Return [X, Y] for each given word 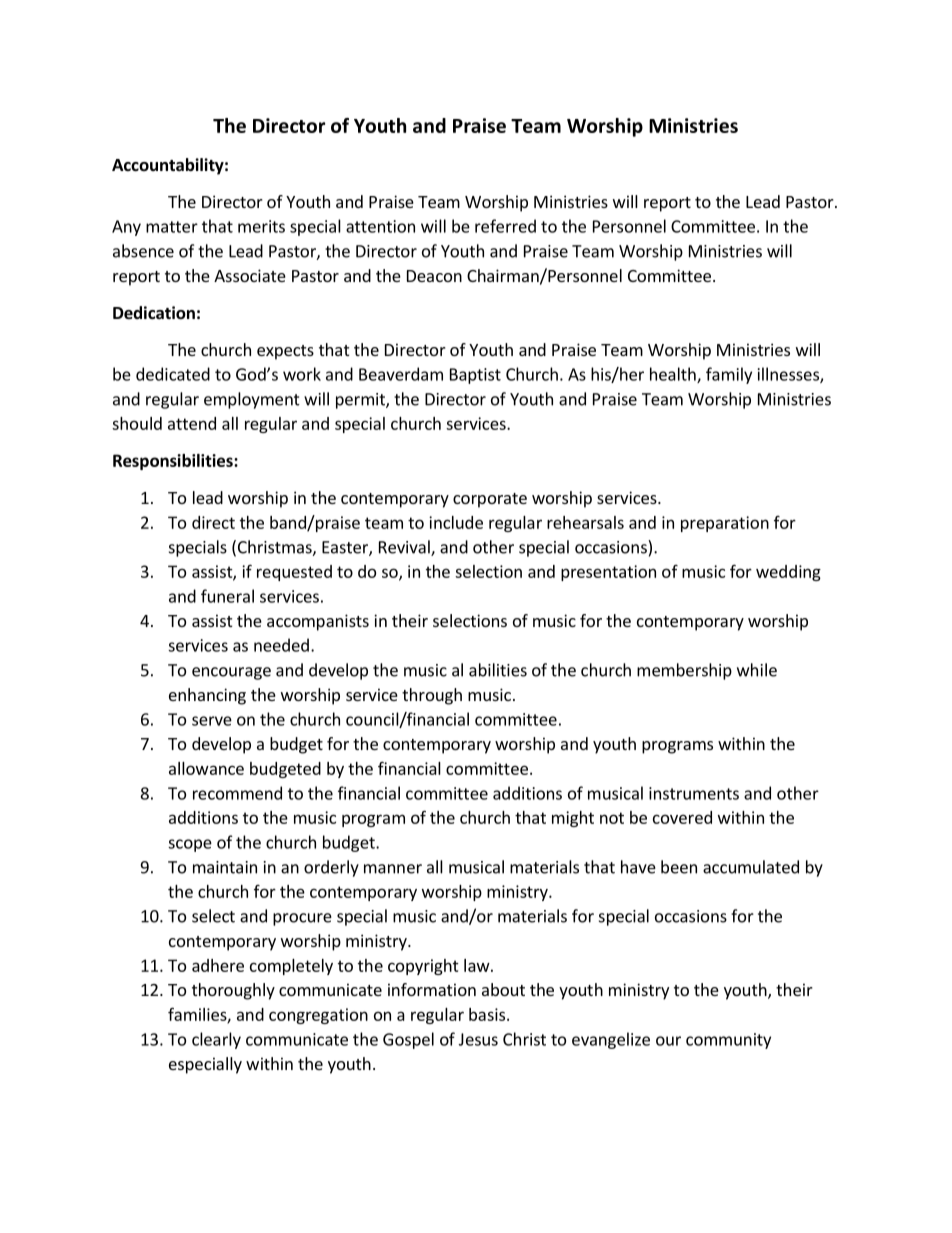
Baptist [475, 376]
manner [393, 869]
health [674, 375]
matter [172, 227]
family [729, 375]
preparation [725, 524]
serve [212, 721]
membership [684, 671]
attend [192, 423]
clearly [216, 1040]
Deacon [434, 276]
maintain [225, 867]
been [679, 867]
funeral [227, 596]
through [432, 696]
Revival [405, 548]
